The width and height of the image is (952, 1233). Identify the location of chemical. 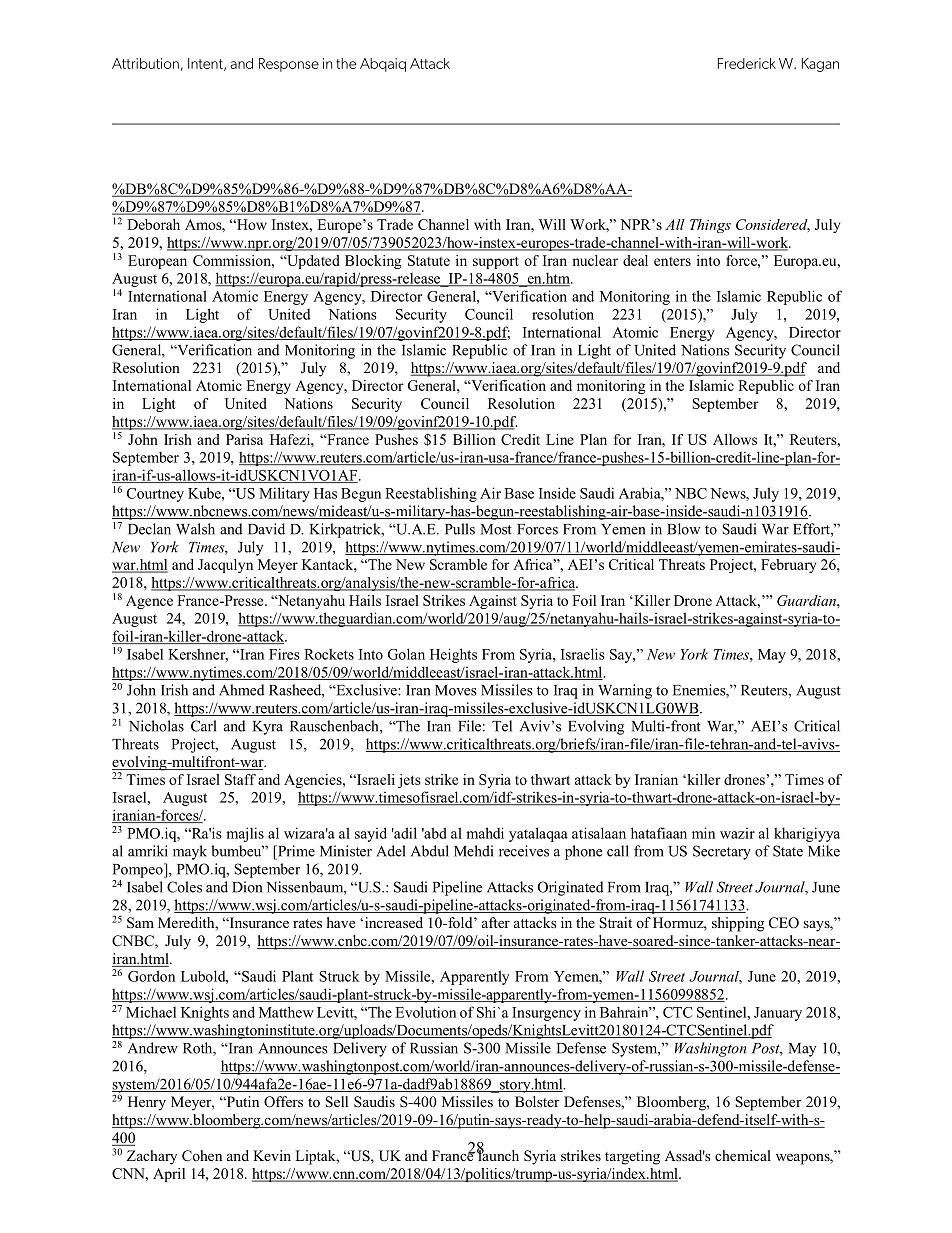
(743, 1155).
